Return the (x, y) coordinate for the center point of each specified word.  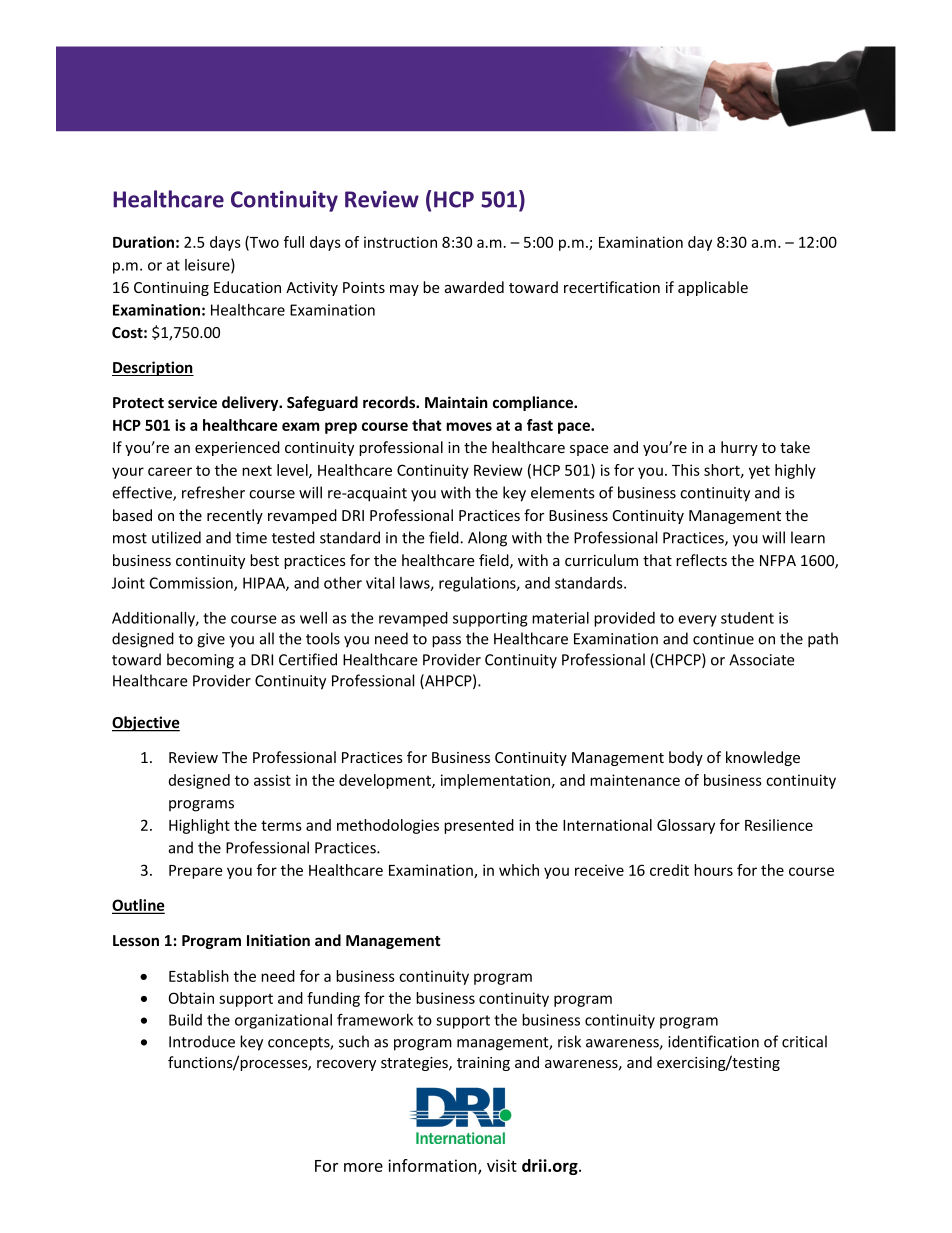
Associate (762, 660)
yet (759, 472)
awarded (474, 287)
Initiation (278, 940)
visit (502, 1165)
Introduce (202, 1041)
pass (446, 642)
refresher (213, 492)
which (519, 870)
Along (487, 539)
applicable (713, 288)
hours (713, 870)
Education (247, 287)
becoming (200, 661)
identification (713, 1041)
